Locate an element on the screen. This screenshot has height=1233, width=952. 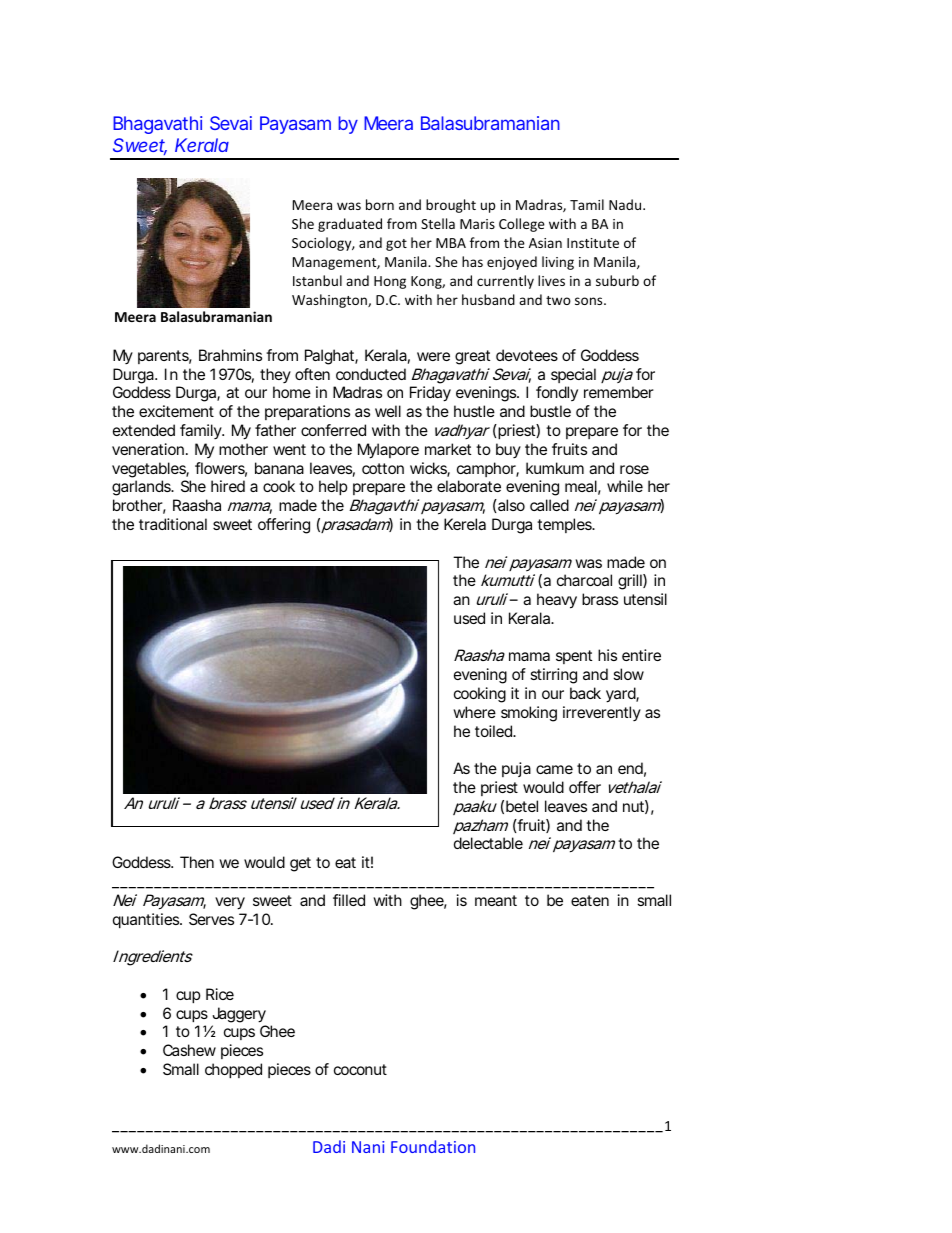
back is located at coordinates (585, 693).
